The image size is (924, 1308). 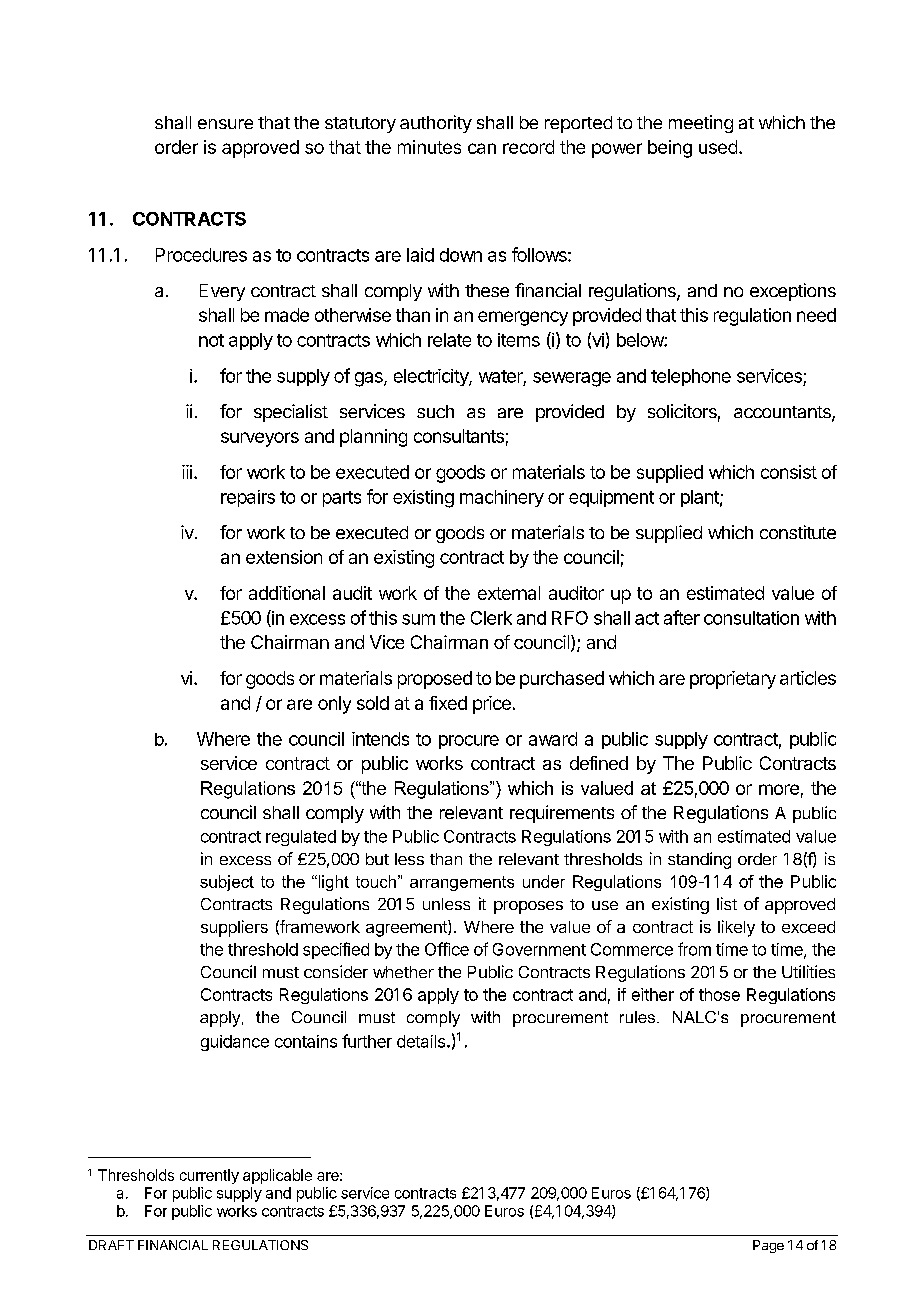 I want to click on ensure, so click(x=225, y=124).
